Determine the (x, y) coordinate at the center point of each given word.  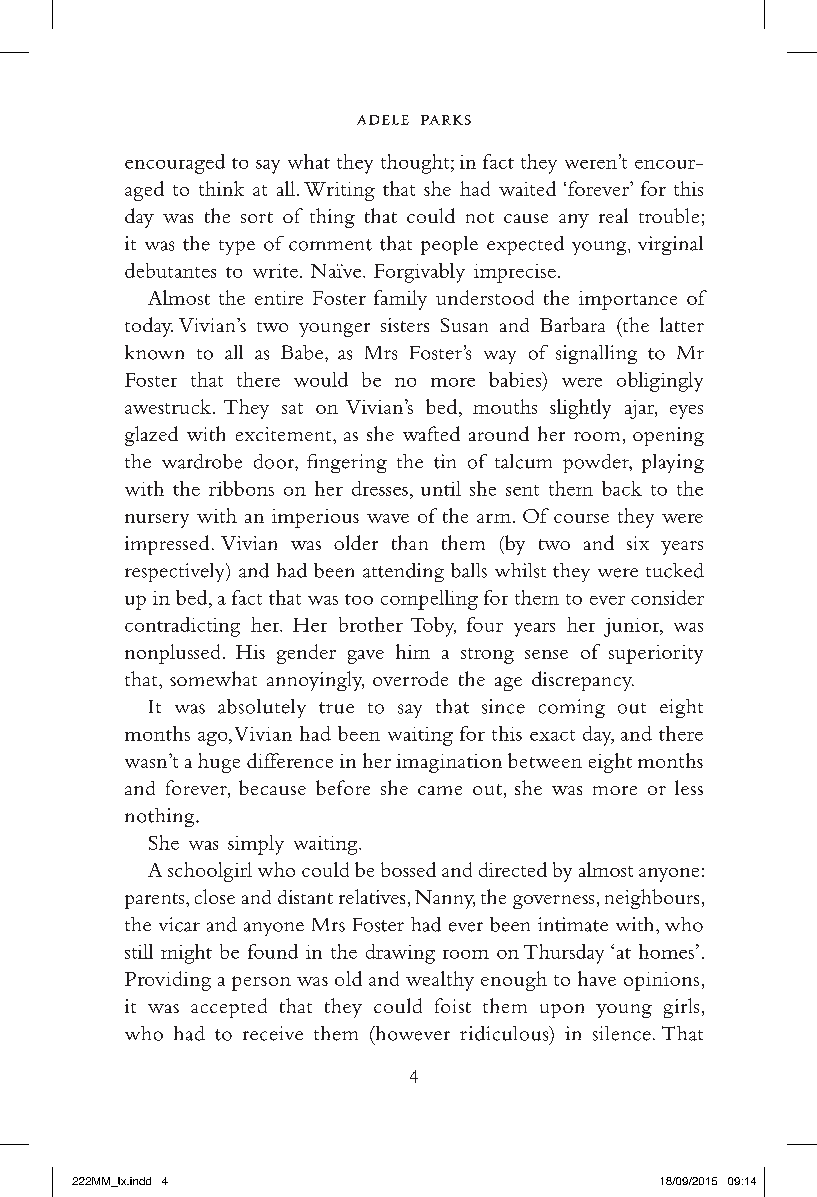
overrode (410, 678)
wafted (431, 433)
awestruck (168, 406)
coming (572, 708)
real (613, 215)
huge (219, 763)
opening (668, 436)
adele (383, 120)
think (221, 188)
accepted (229, 1008)
